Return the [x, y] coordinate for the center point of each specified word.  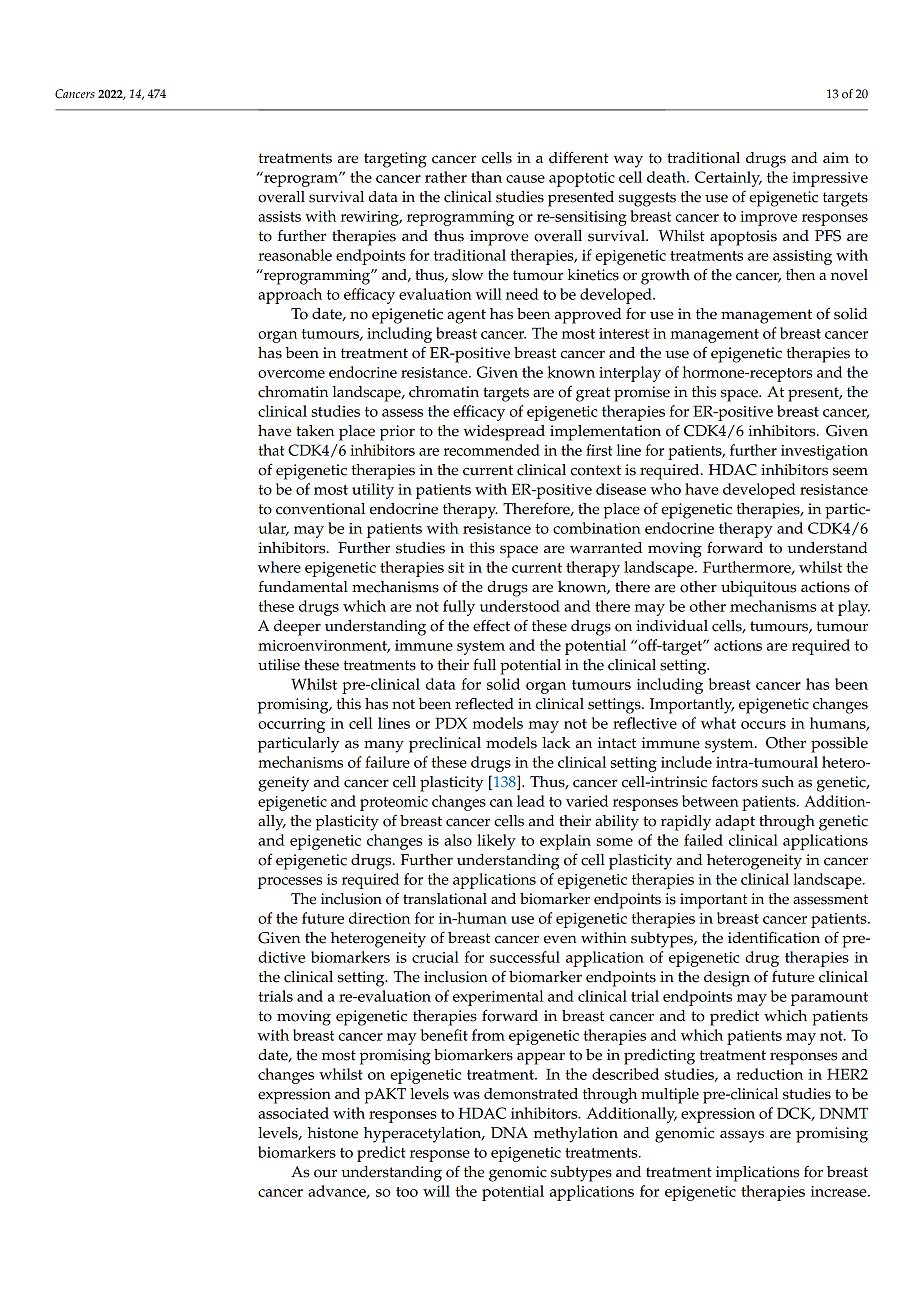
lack [556, 743]
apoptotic [582, 179]
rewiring [371, 218]
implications [757, 1174]
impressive [830, 179]
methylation [576, 1135]
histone [332, 1133]
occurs [763, 725]
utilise [279, 665]
